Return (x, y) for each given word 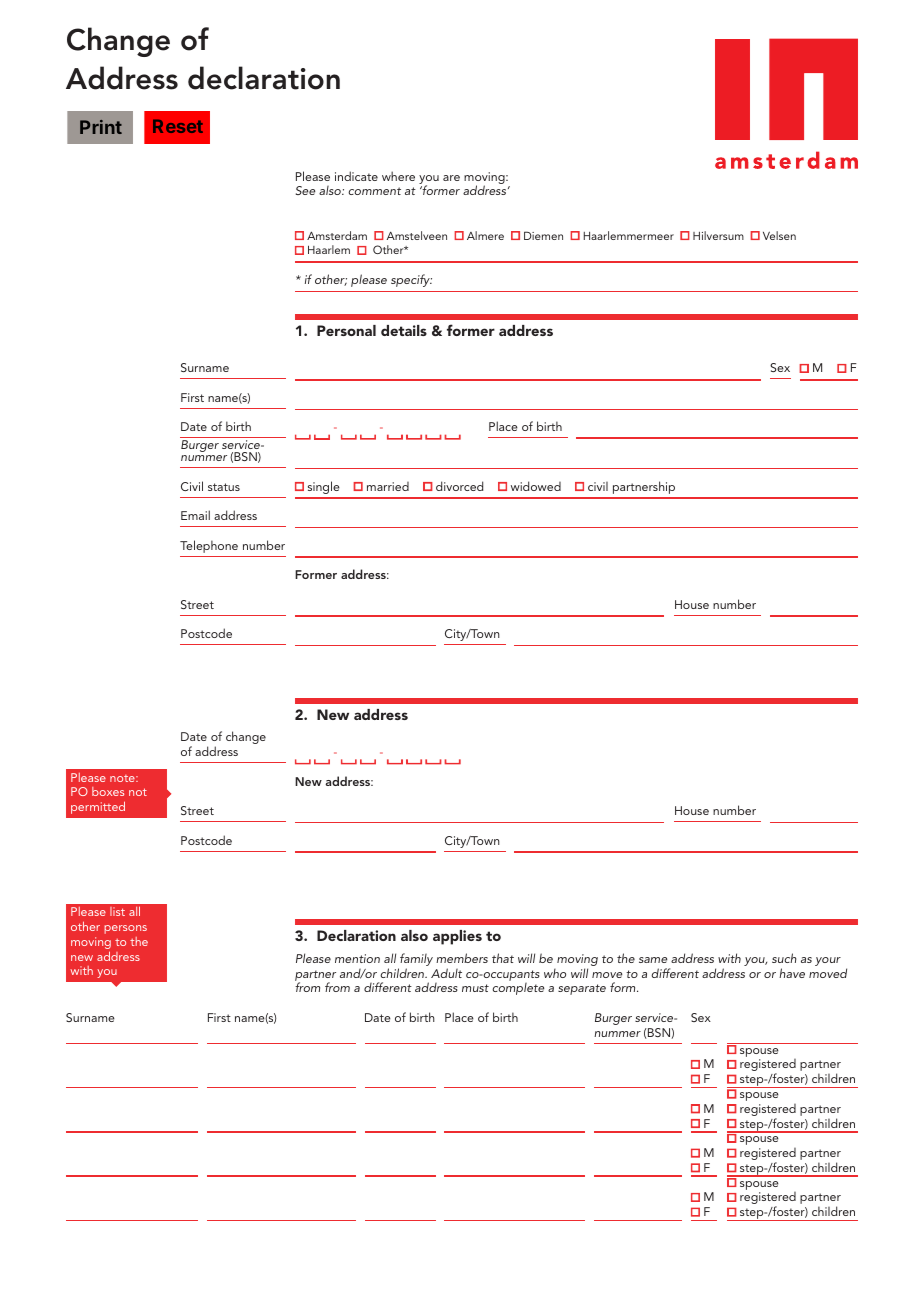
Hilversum (718, 235)
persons (125, 929)
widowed (536, 486)
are (451, 178)
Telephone (209, 546)
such (784, 958)
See (305, 190)
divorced (459, 486)
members (462, 958)
